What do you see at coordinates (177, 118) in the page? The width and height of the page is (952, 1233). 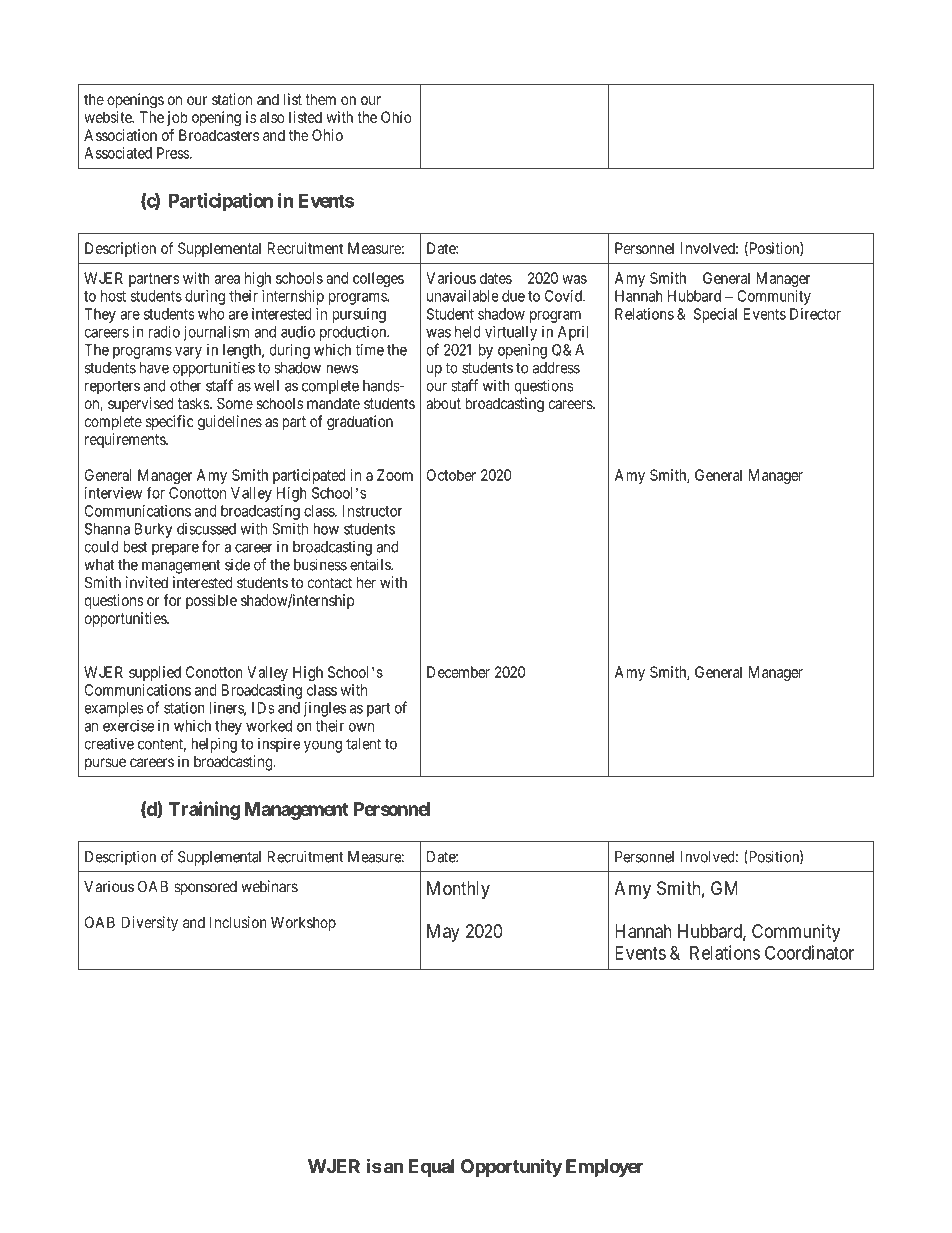 I see `job` at bounding box center [177, 118].
